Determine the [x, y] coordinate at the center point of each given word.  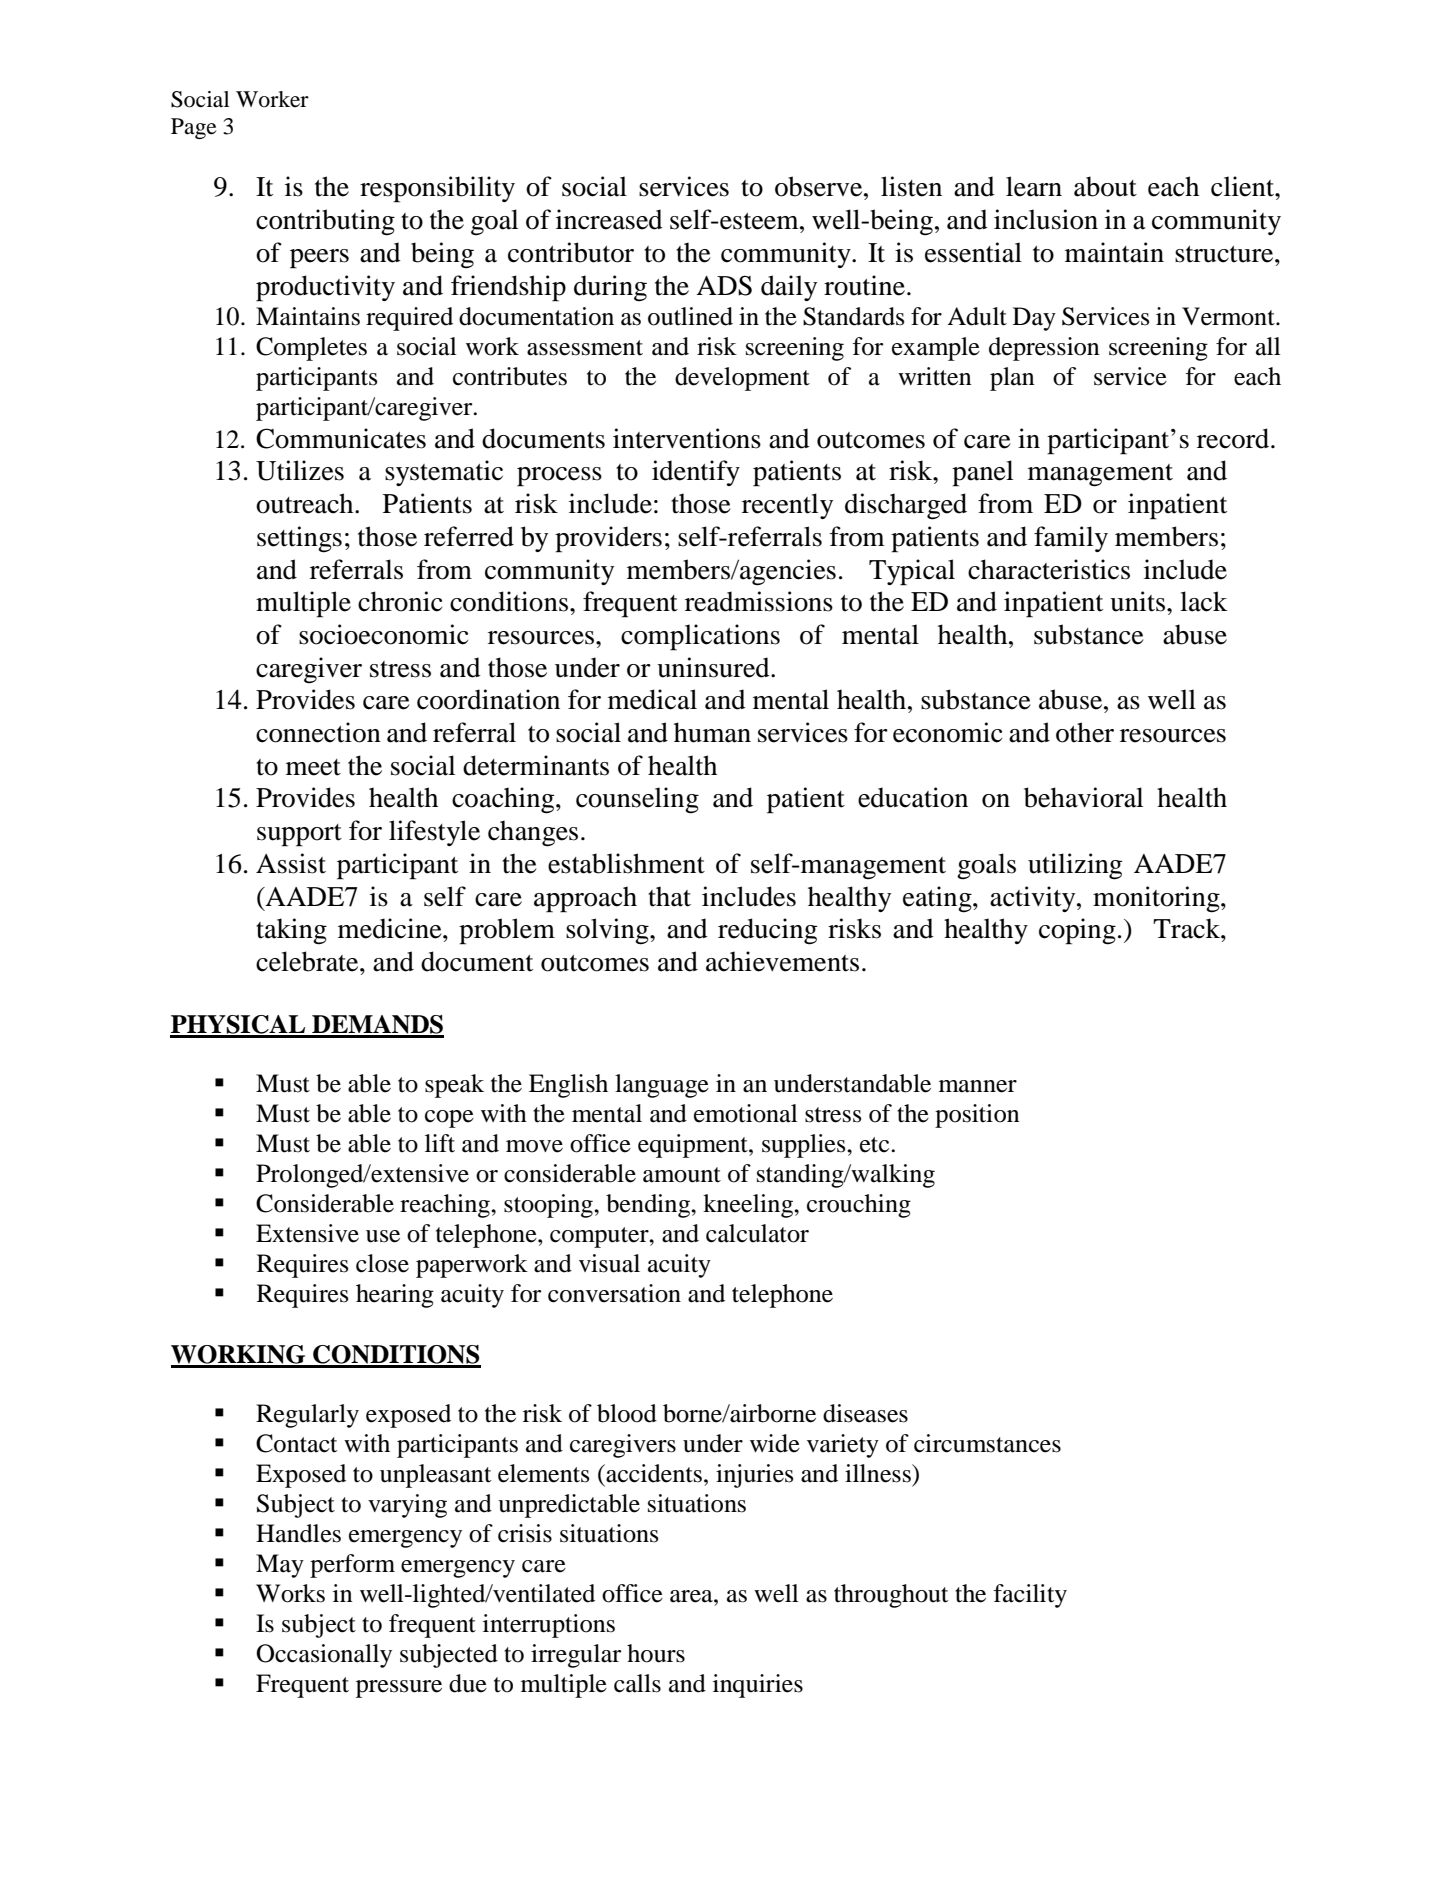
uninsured [714, 667]
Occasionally [324, 1656]
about [1105, 186]
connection [318, 732]
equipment [694, 1146]
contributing [325, 222]
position [977, 1116]
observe [820, 186]
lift [440, 1143]
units [1137, 601]
